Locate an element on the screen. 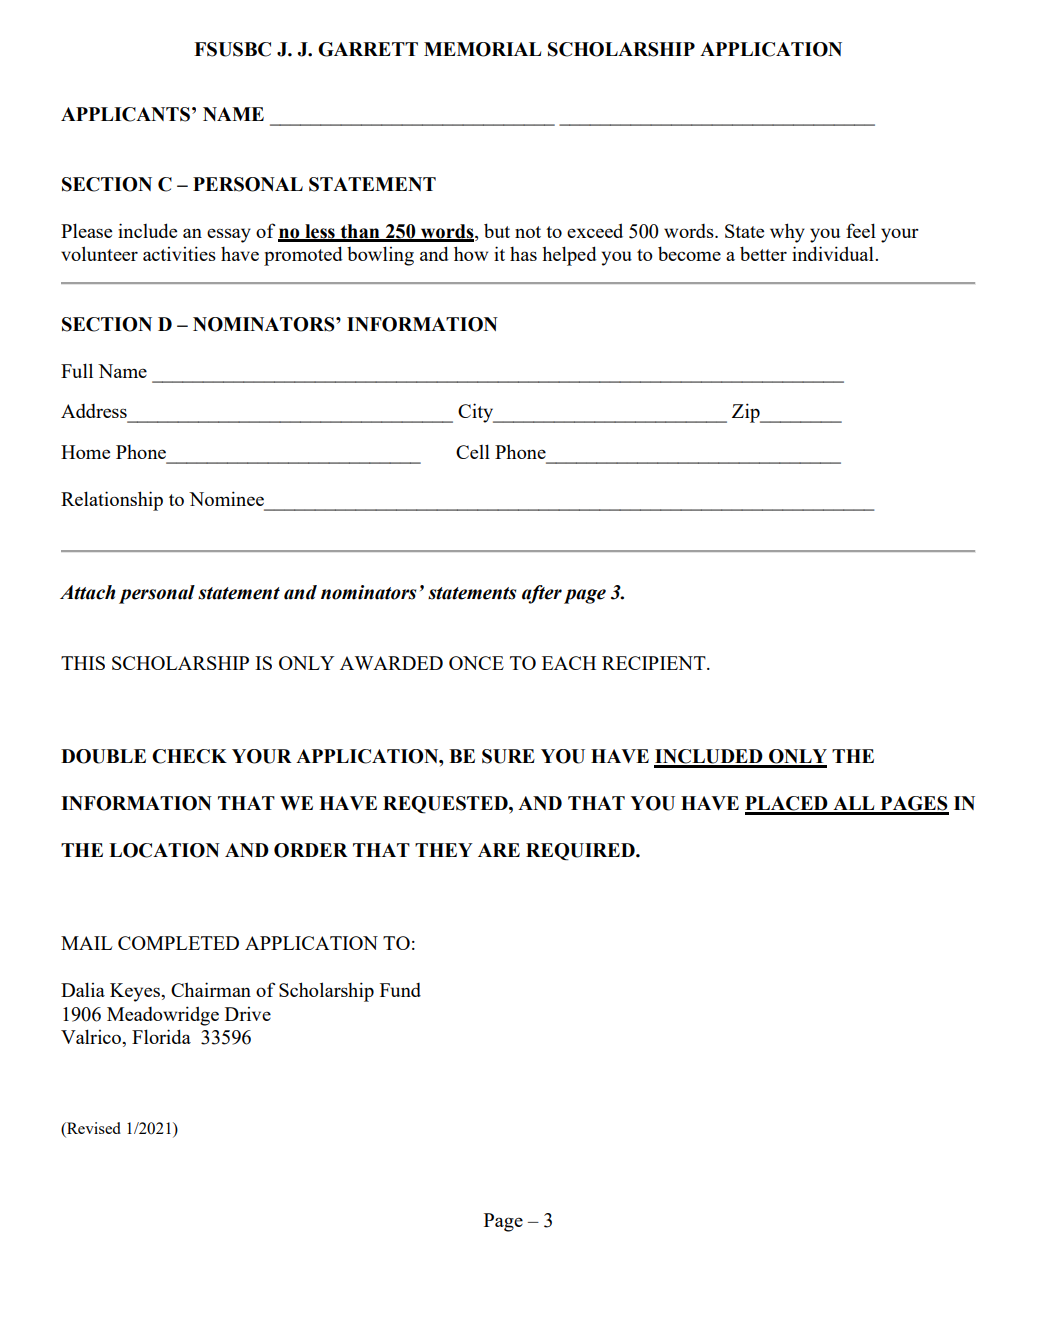  Keyes is located at coordinates (136, 992).
